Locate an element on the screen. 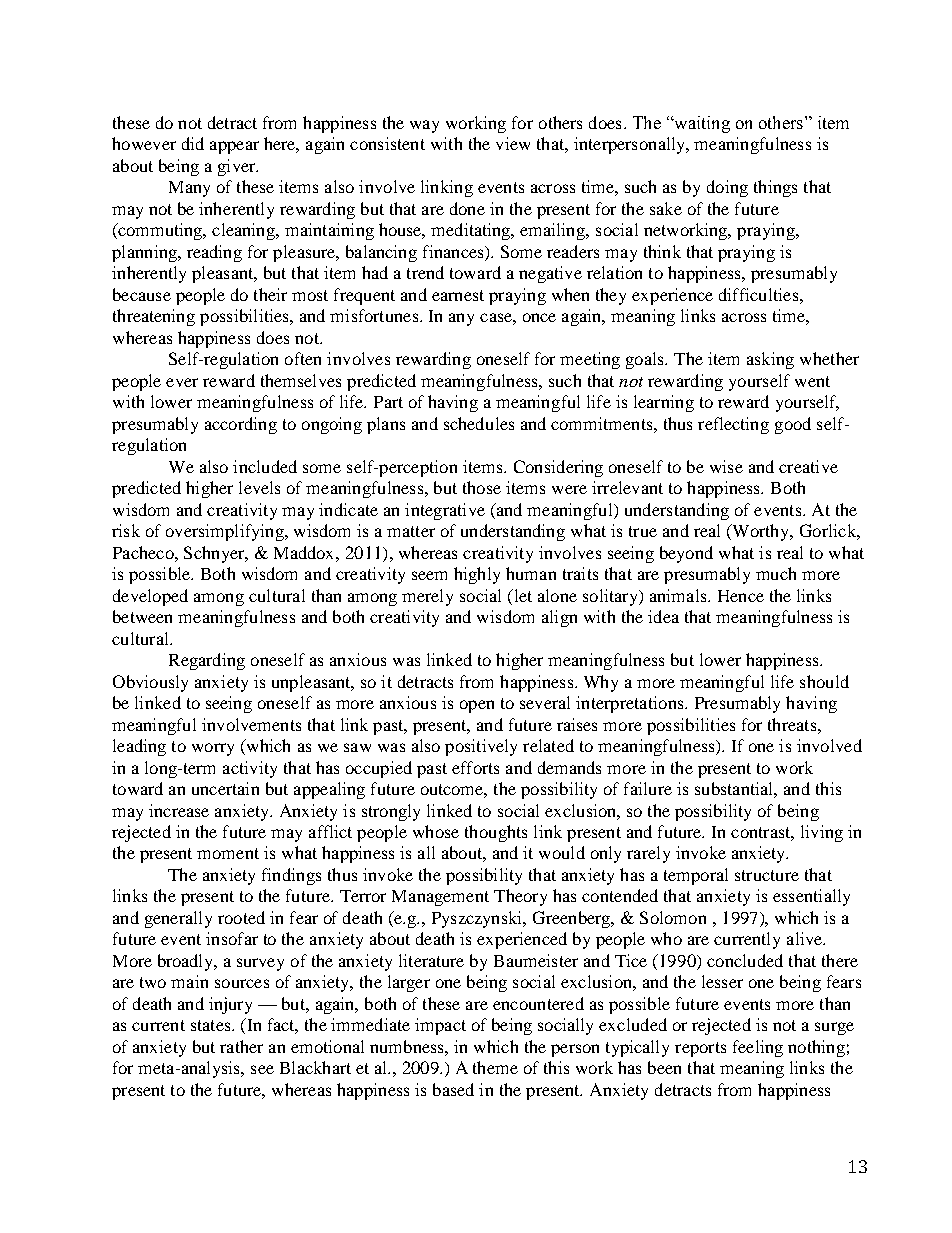  threats is located at coordinates (793, 724).
